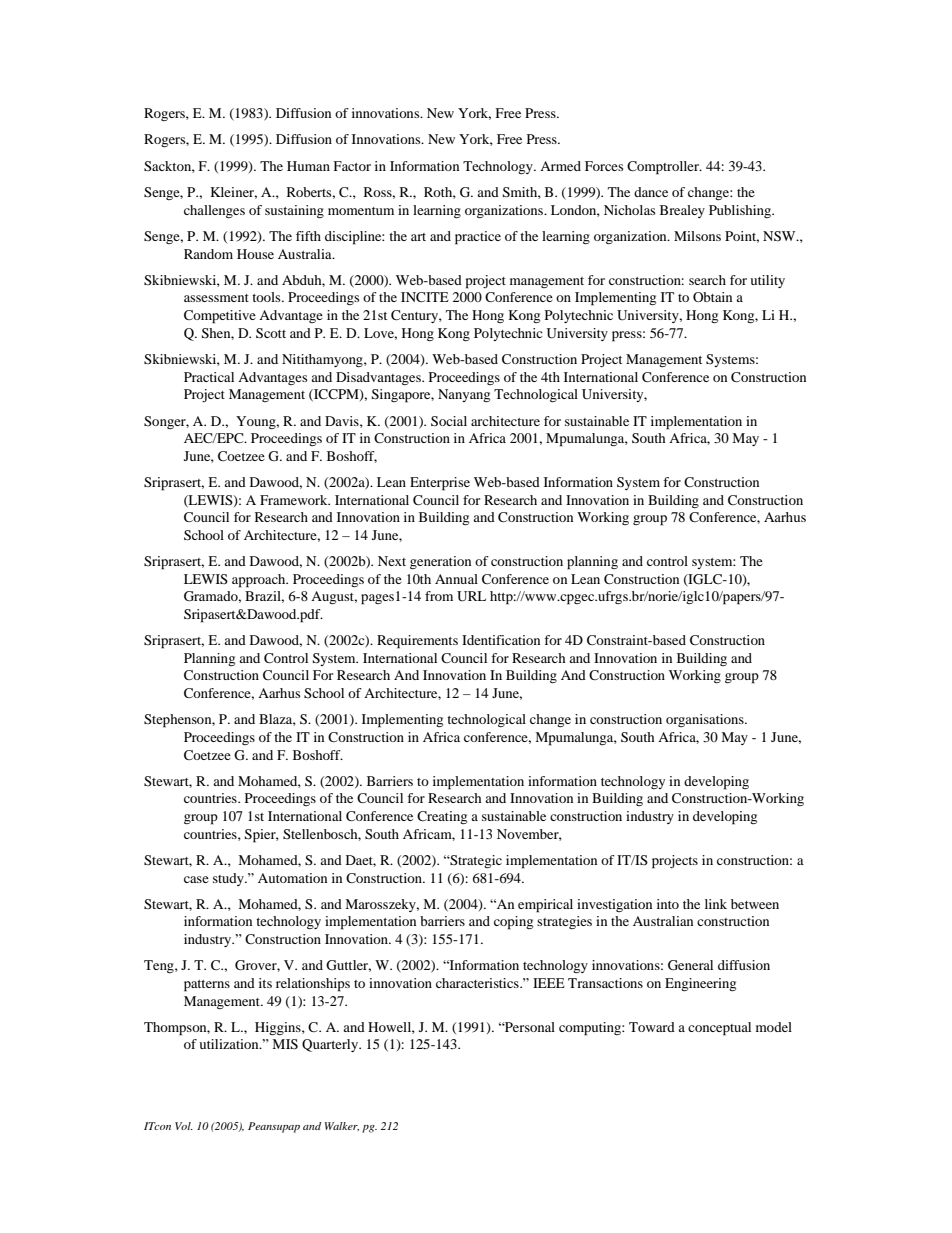 The image size is (952, 1233). What do you see at coordinates (229, 879) in the document?
I see `study` at bounding box center [229, 879].
